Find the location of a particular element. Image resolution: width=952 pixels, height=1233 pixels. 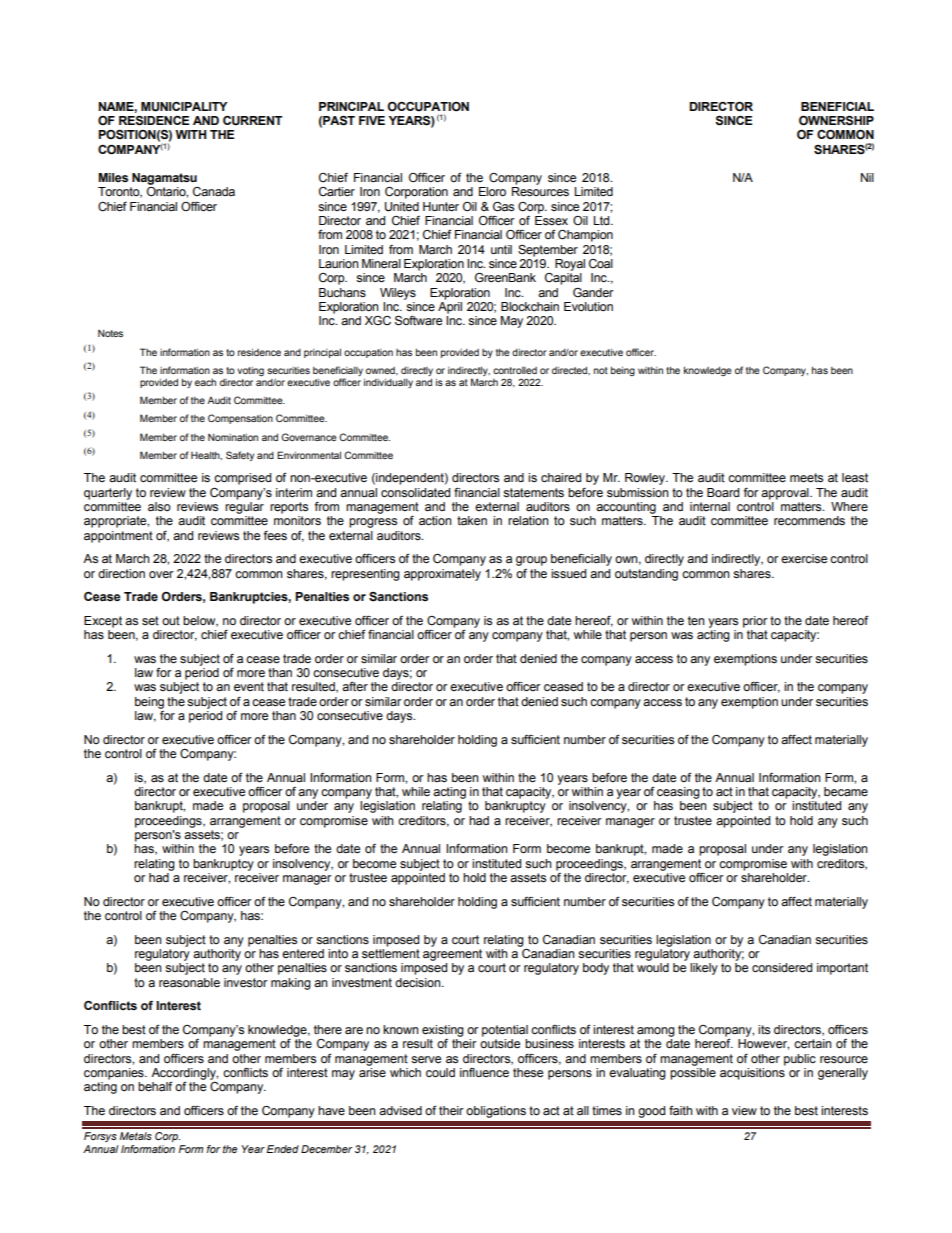

obligations is located at coordinates (496, 1112).
